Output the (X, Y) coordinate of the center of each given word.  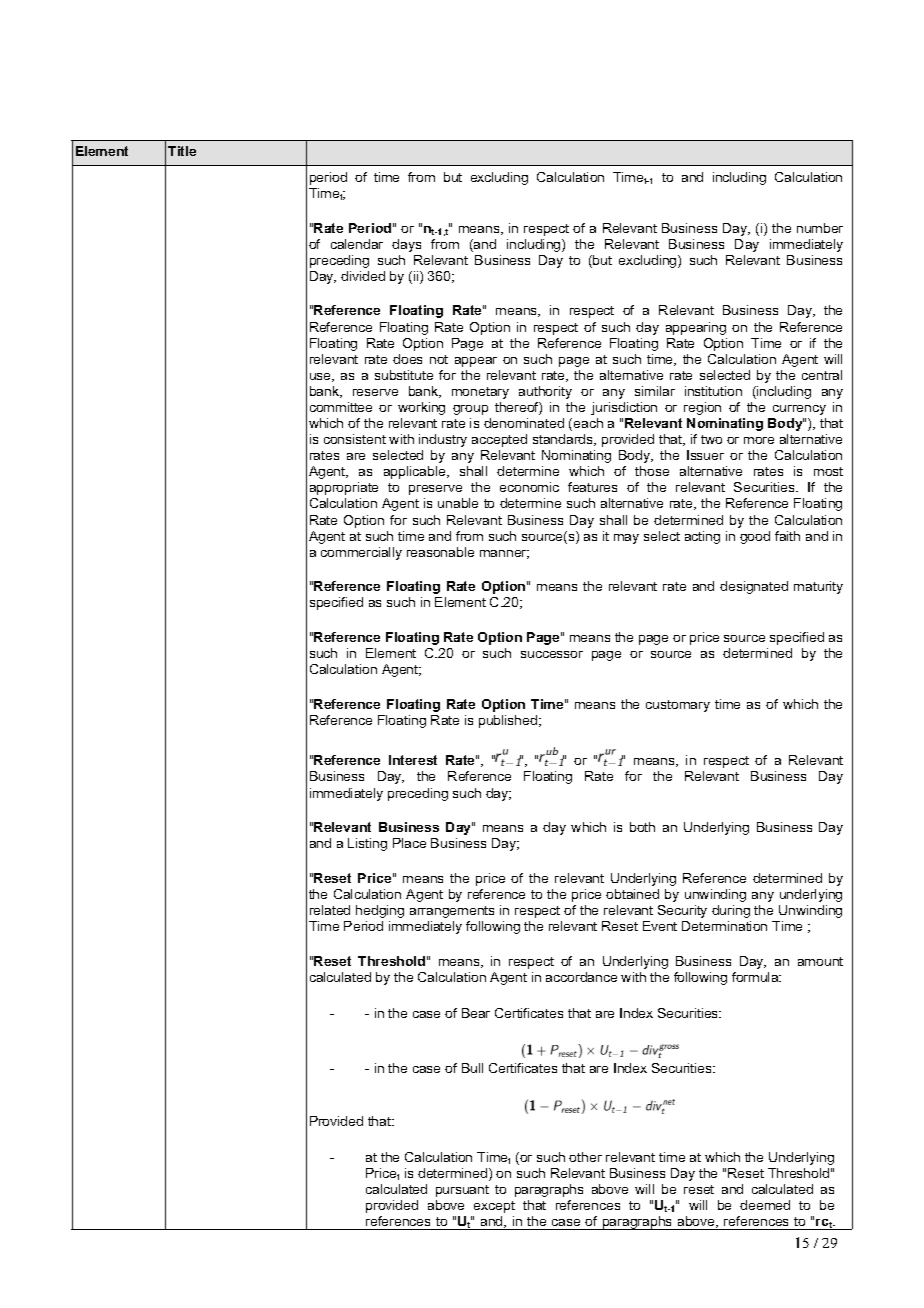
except (494, 1207)
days (406, 245)
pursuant (462, 1191)
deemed (765, 1205)
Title (182, 151)
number (820, 228)
